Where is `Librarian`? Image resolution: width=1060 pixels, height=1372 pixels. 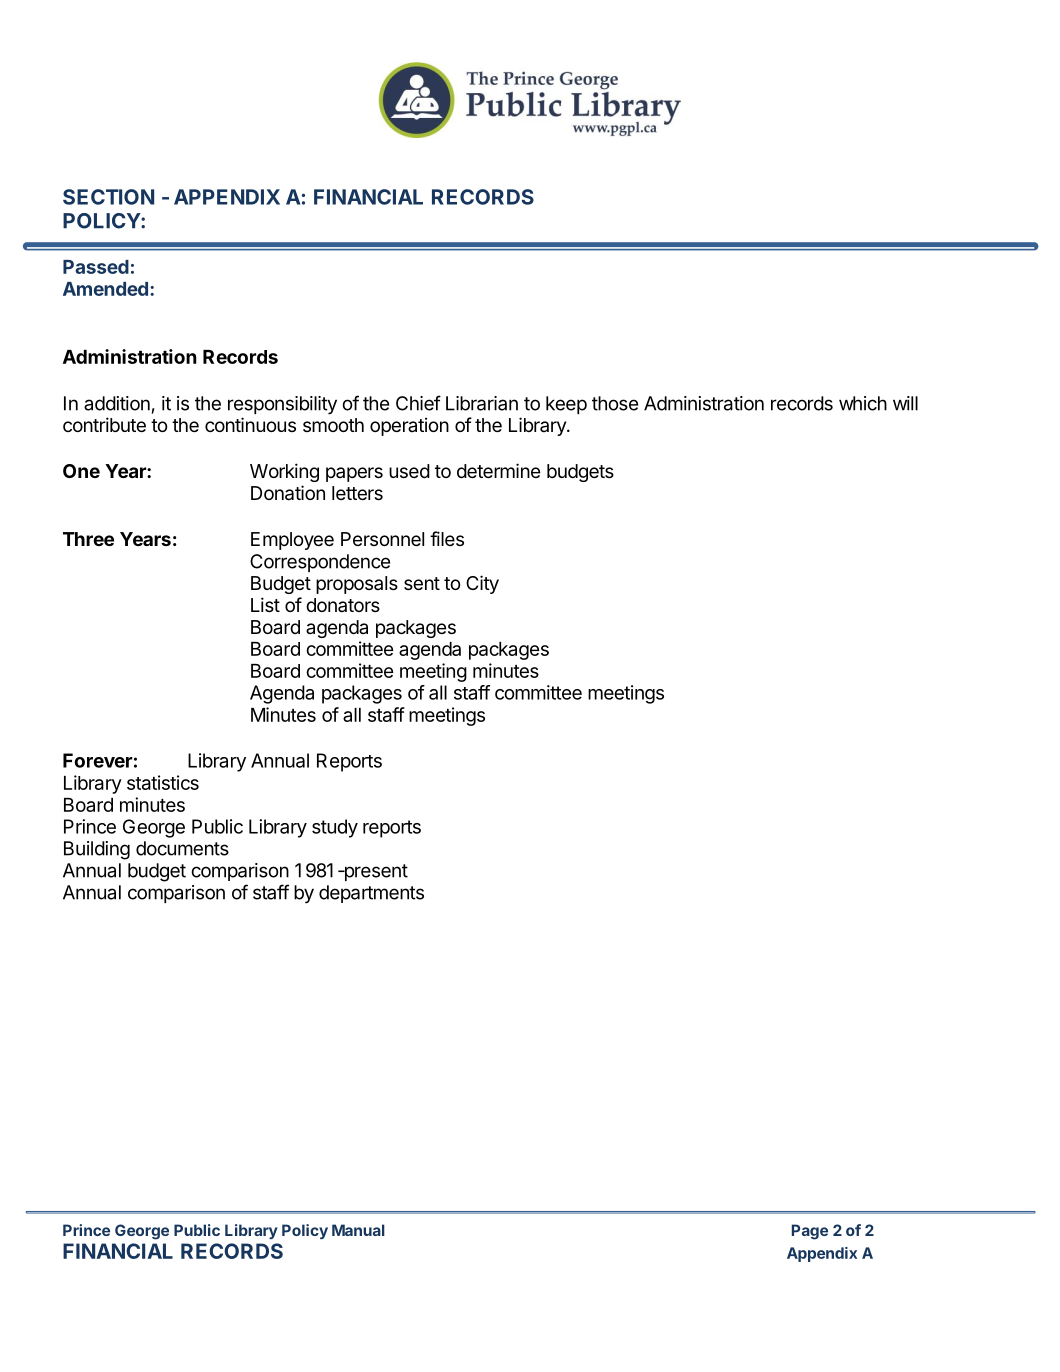
Librarian is located at coordinates (482, 403).
